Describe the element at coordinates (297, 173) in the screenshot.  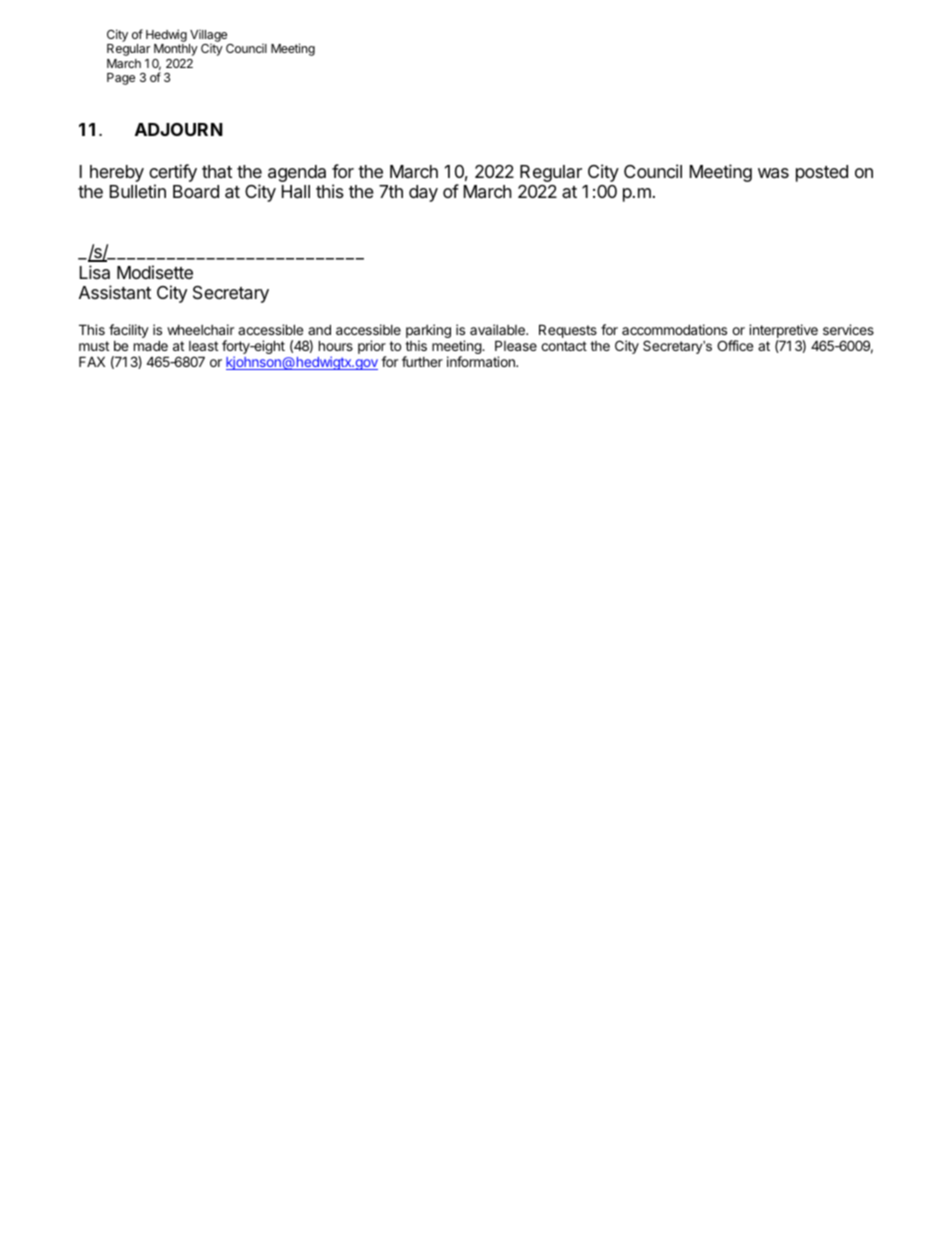
I see `agenda` at that location.
